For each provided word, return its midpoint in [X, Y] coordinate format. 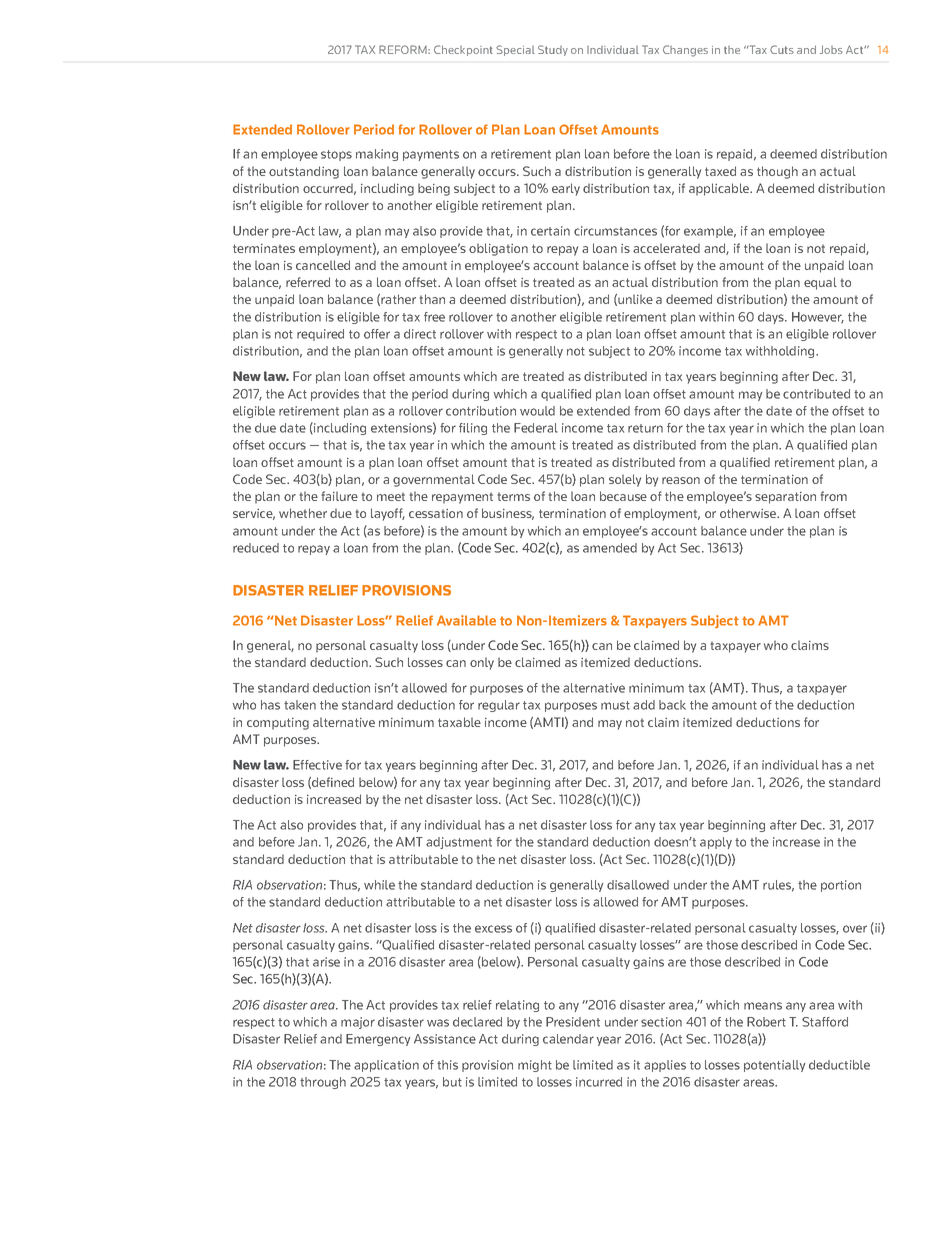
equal [820, 283]
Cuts [782, 49]
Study [553, 50]
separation [785, 498]
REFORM [404, 49]
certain [550, 231]
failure [339, 496]
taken [300, 705]
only [482, 663]
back [672, 705]
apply [716, 843]
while [379, 885]
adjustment [459, 843]
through [323, 1083]
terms [513, 496]
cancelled [323, 265]
